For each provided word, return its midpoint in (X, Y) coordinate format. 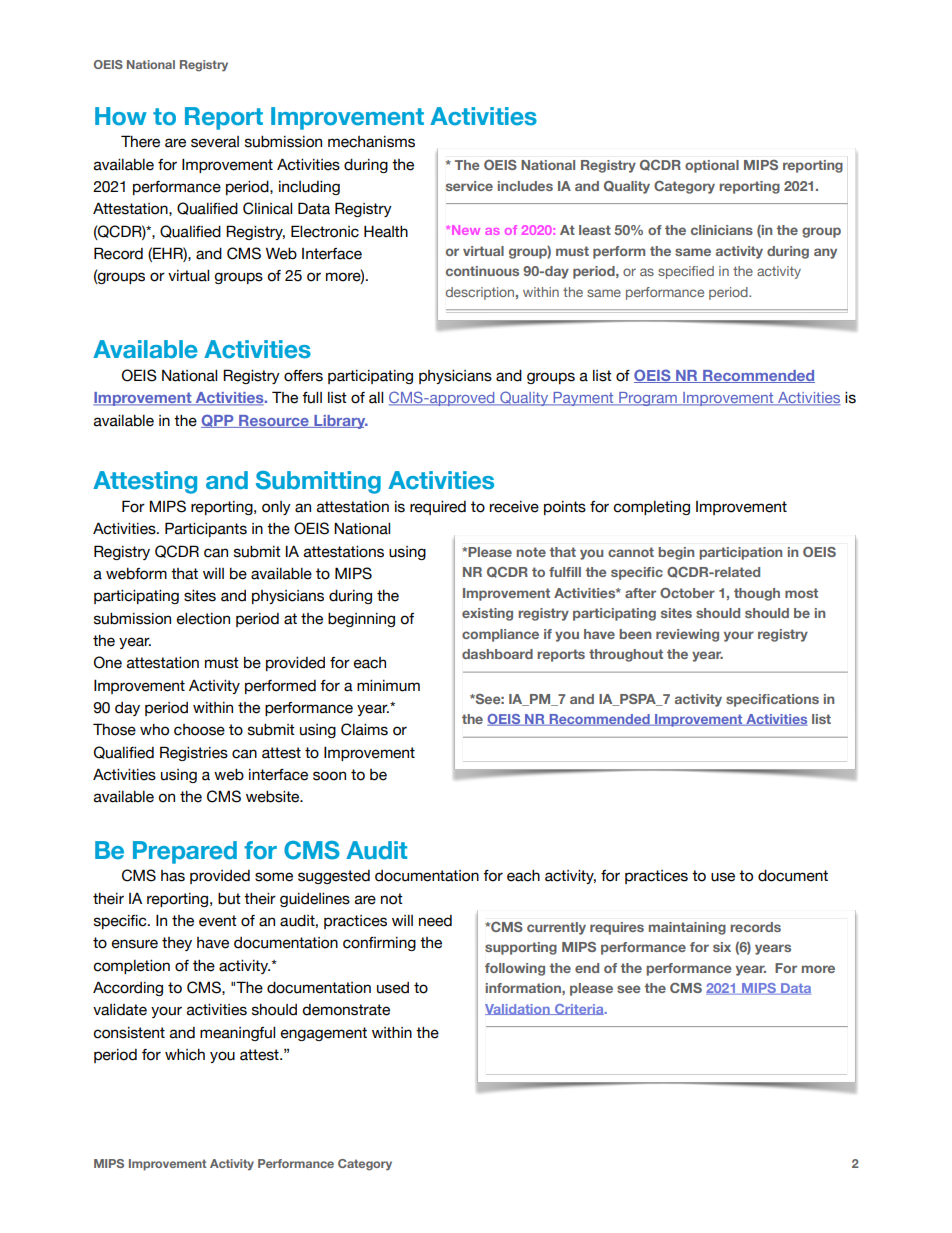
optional (712, 166)
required (438, 508)
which (185, 1055)
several (215, 142)
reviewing (687, 635)
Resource (274, 421)
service (469, 186)
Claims (364, 729)
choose (199, 730)
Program (648, 399)
